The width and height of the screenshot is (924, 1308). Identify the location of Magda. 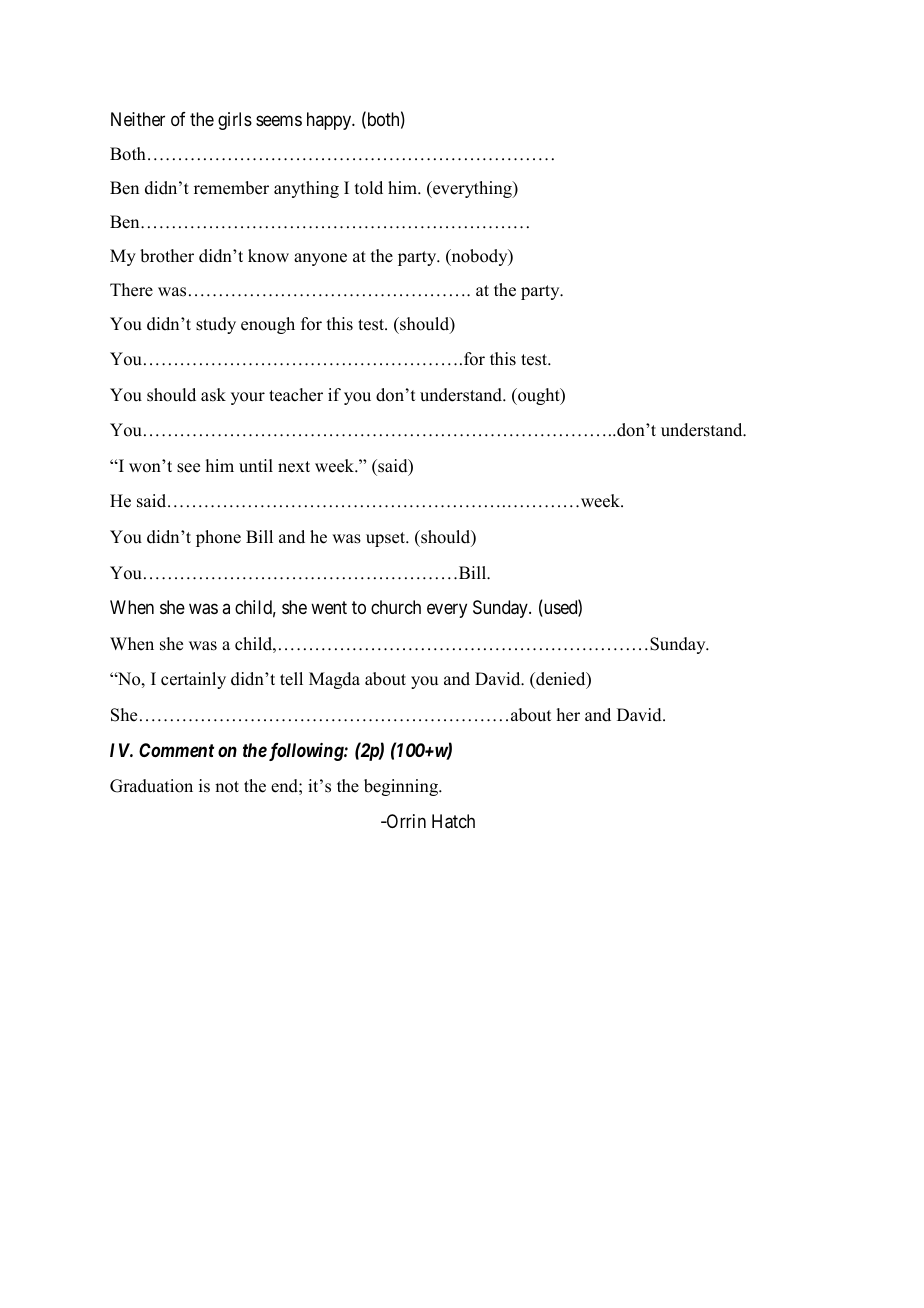
(334, 680).
